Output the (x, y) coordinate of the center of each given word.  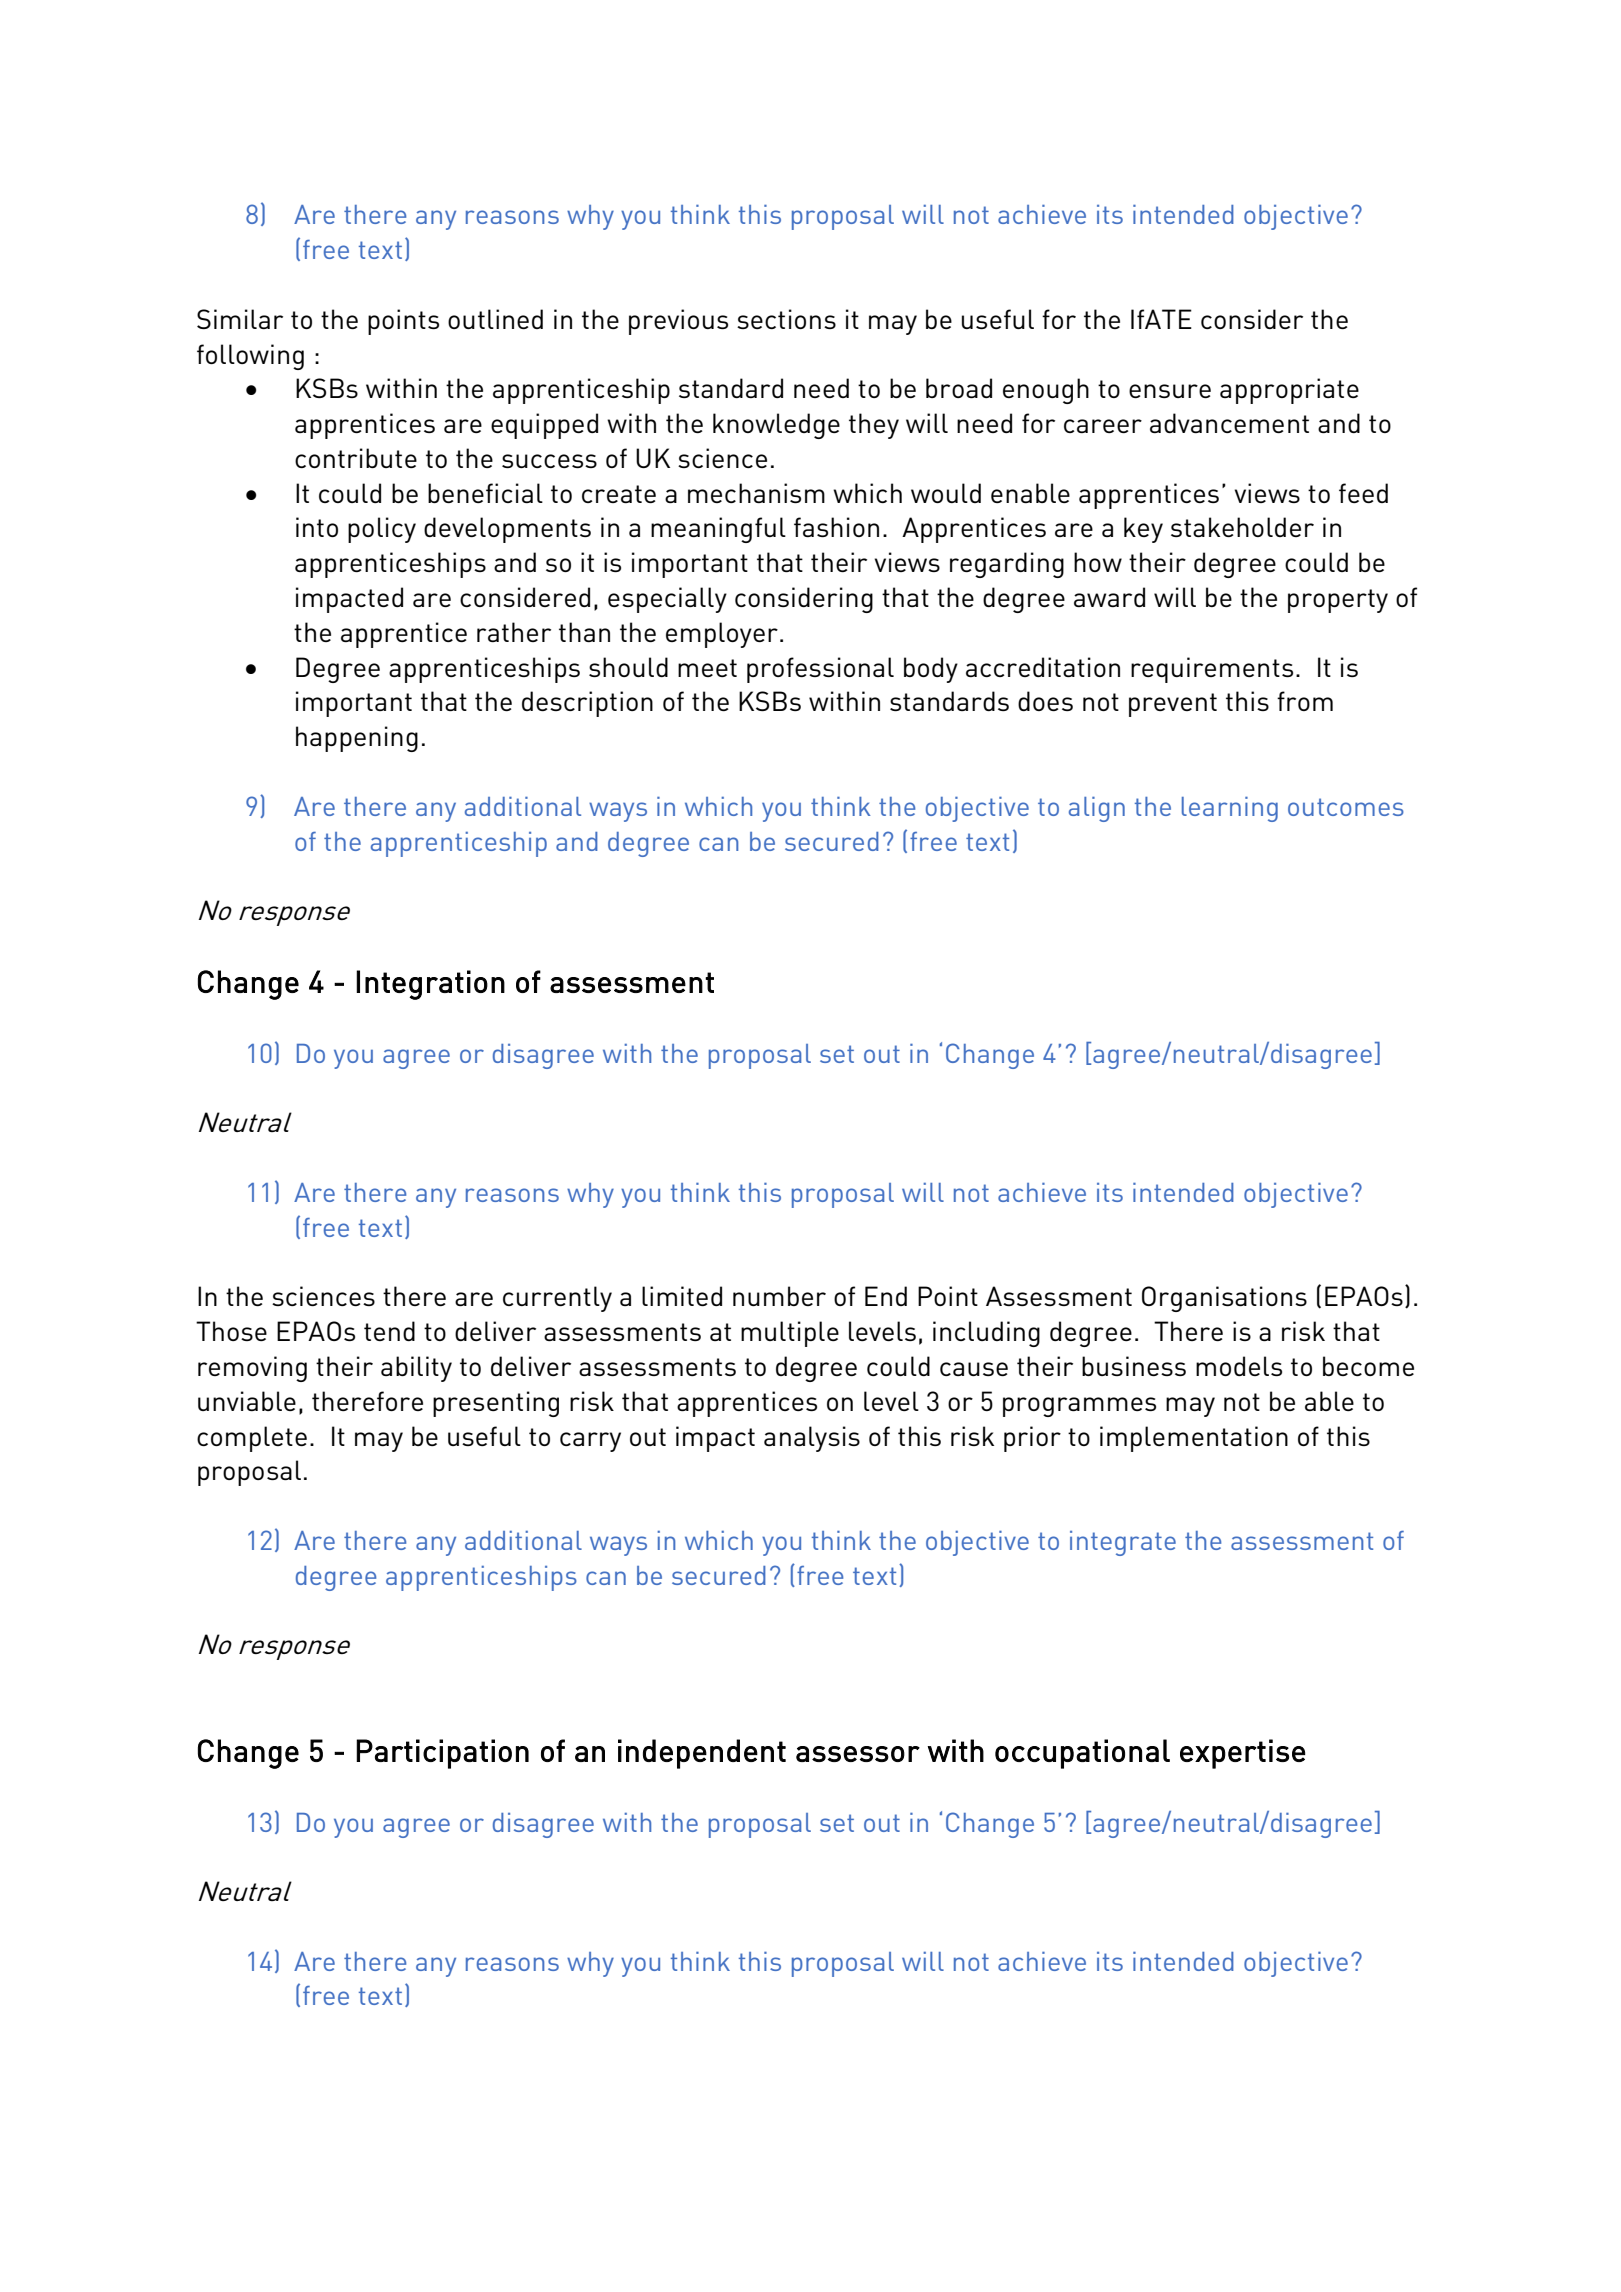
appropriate (1289, 391)
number (779, 1296)
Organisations (1224, 1299)
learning (1230, 809)
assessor (858, 1754)
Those (231, 1331)
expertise (1243, 1754)
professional (820, 670)
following (250, 357)
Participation (442, 1754)
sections (786, 319)
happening (357, 739)
